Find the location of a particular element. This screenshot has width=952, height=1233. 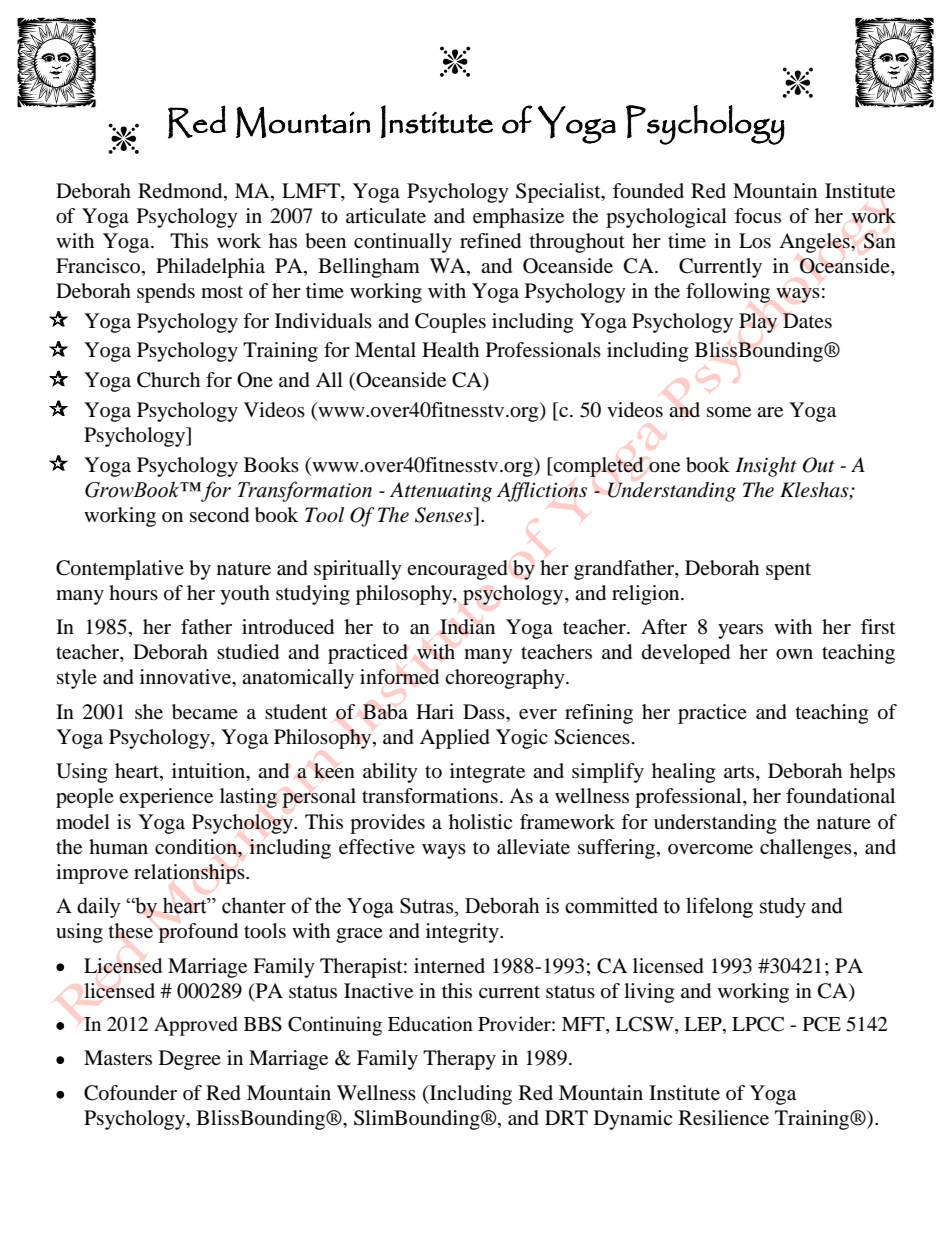

Church is located at coordinates (168, 380).
